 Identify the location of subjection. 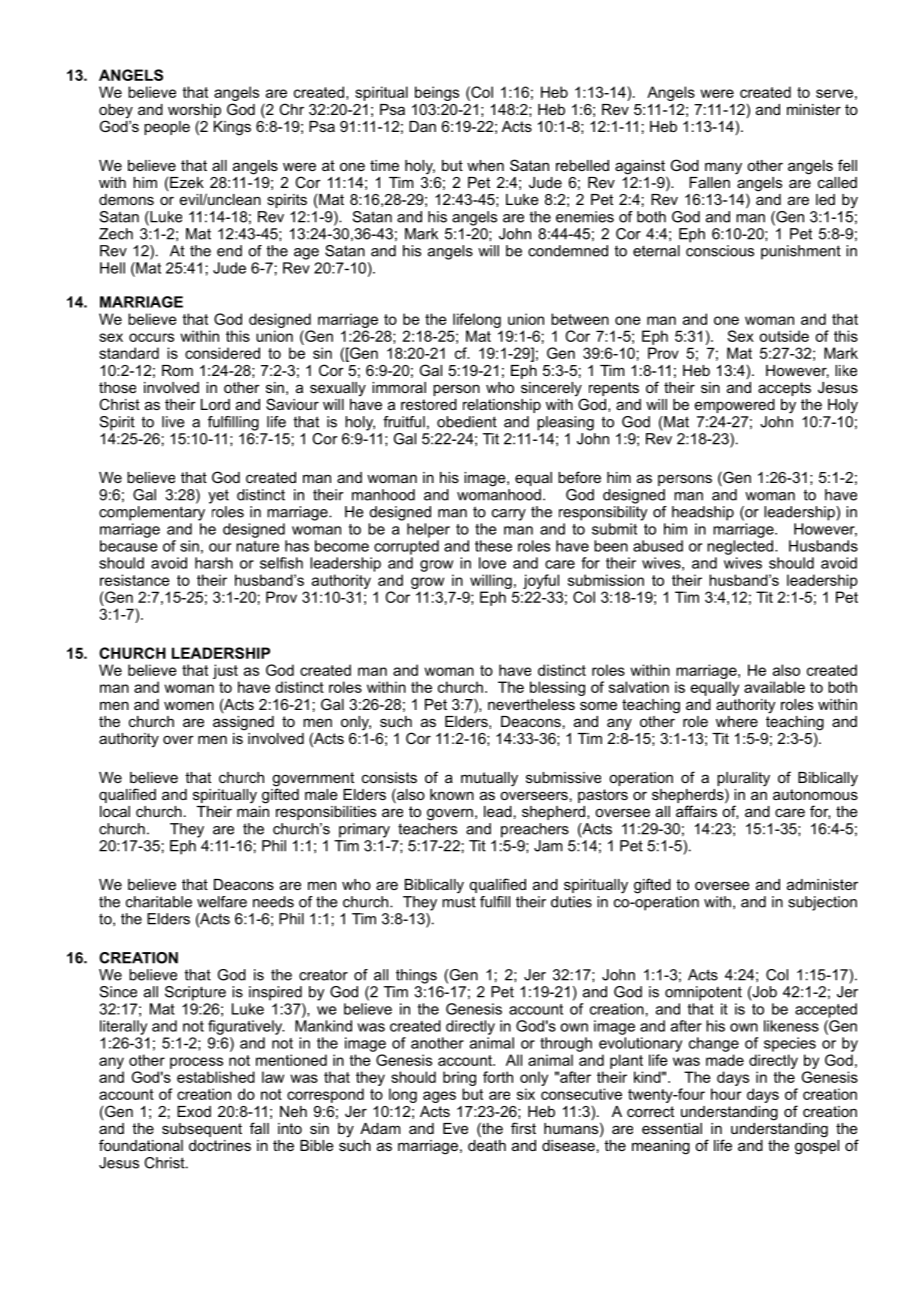
(822, 903).
